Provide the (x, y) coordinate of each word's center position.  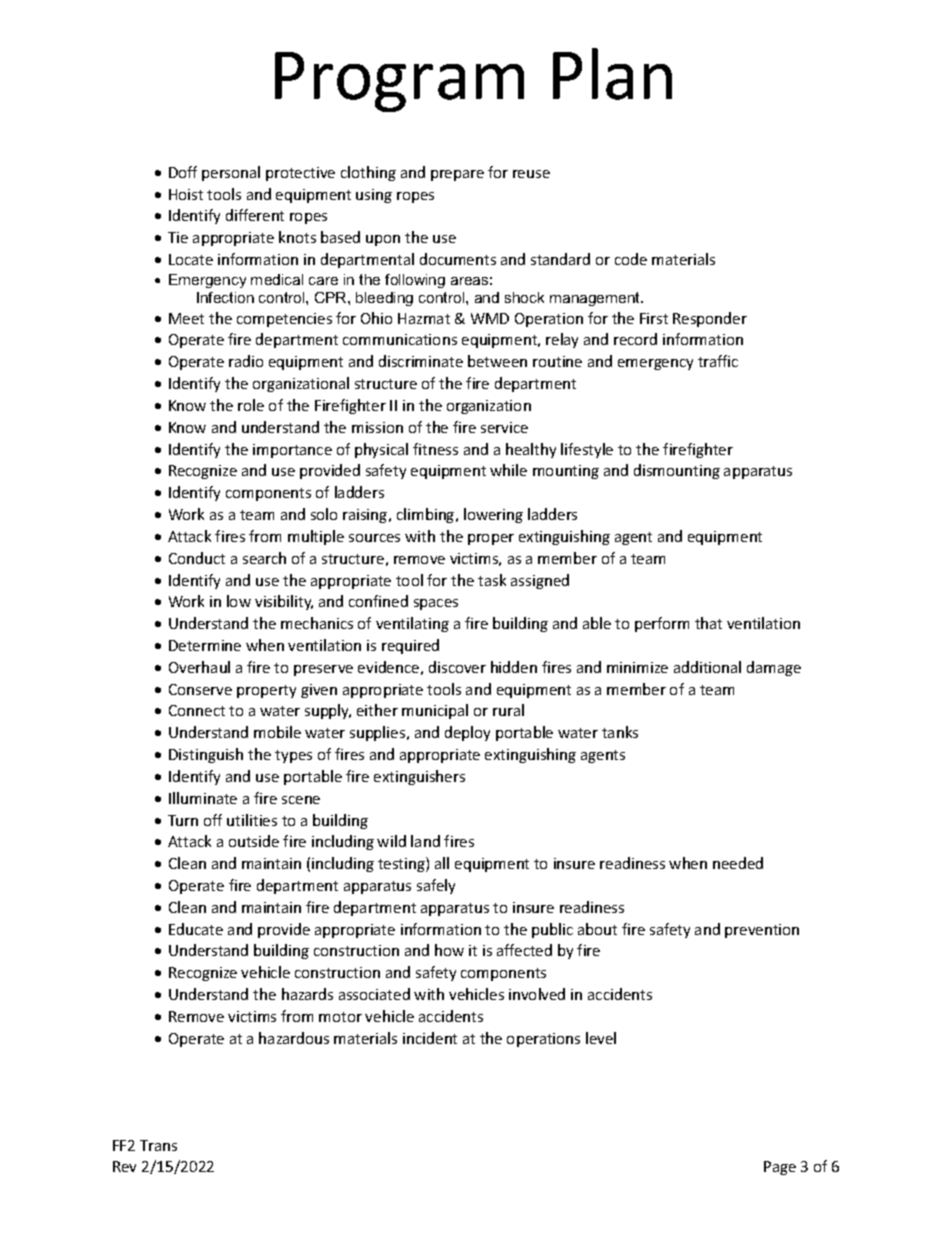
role (251, 405)
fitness (435, 449)
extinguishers (419, 777)
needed (738, 863)
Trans (158, 1145)
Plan (612, 74)
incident (430, 1038)
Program (399, 82)
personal (231, 173)
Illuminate (203, 798)
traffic (718, 361)
